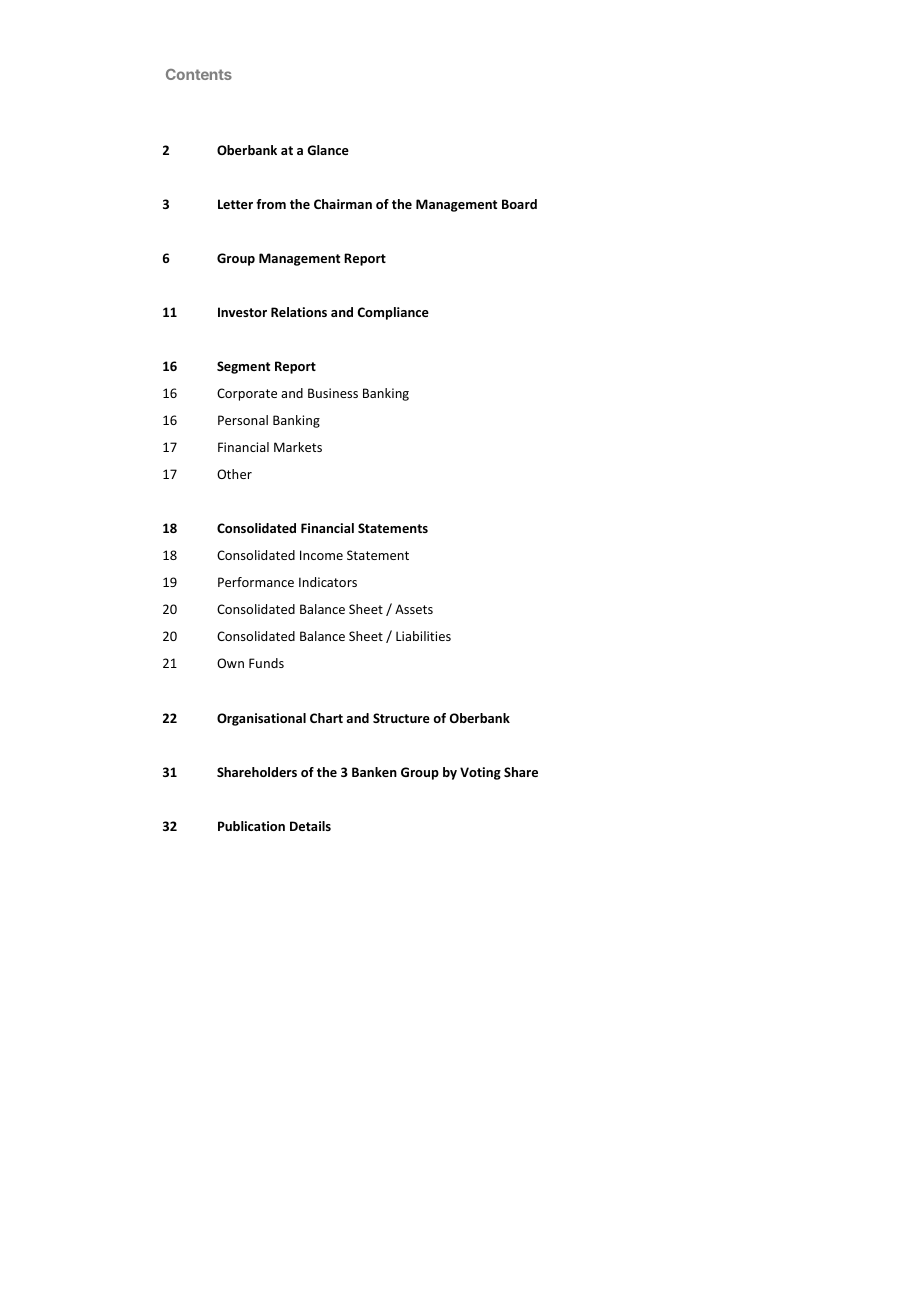  What do you see at coordinates (328, 150) in the screenshot?
I see `Glance` at bounding box center [328, 150].
